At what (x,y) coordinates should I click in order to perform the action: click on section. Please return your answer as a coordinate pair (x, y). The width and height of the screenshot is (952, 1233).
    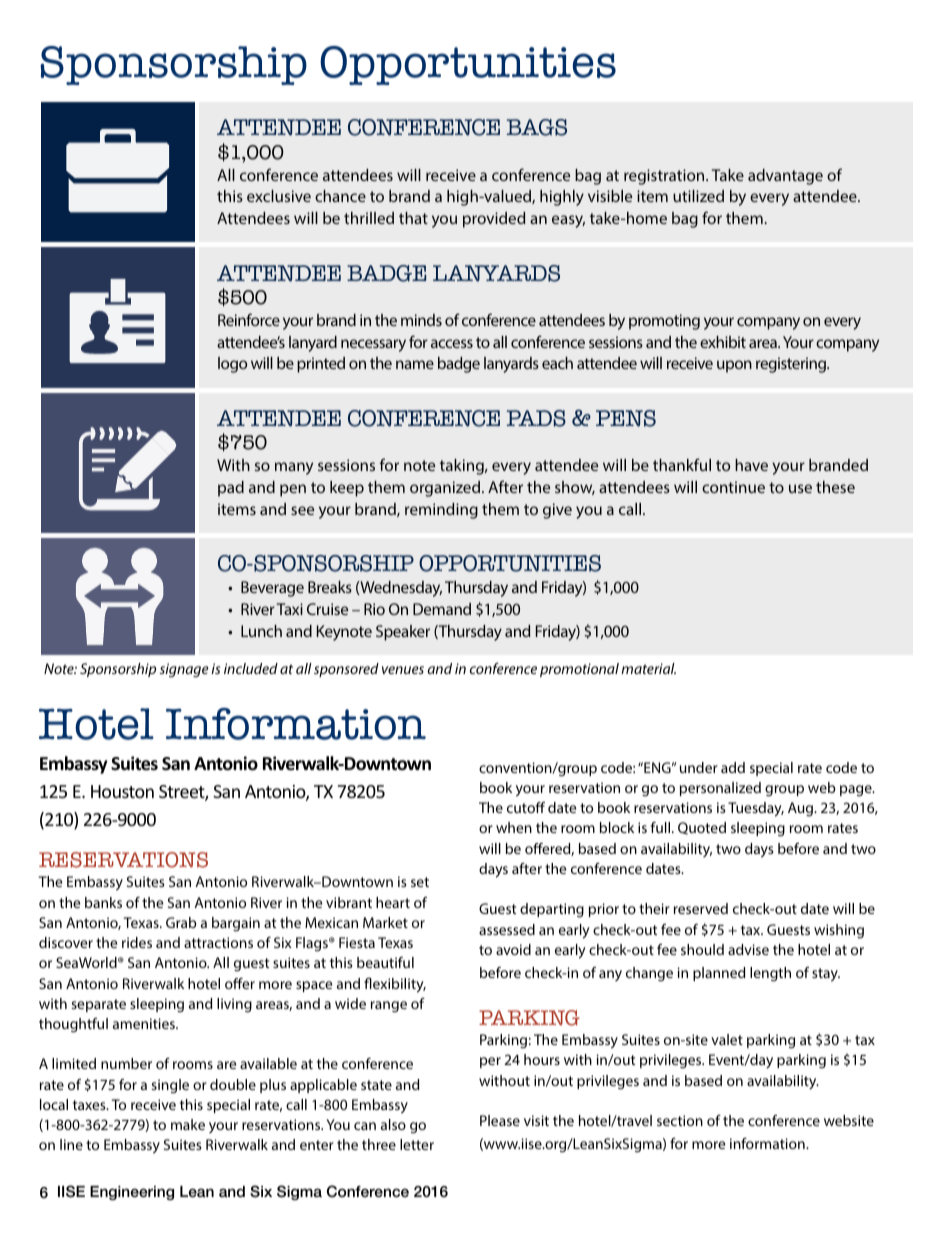
    Looking at the image, I should click on (680, 1120).
